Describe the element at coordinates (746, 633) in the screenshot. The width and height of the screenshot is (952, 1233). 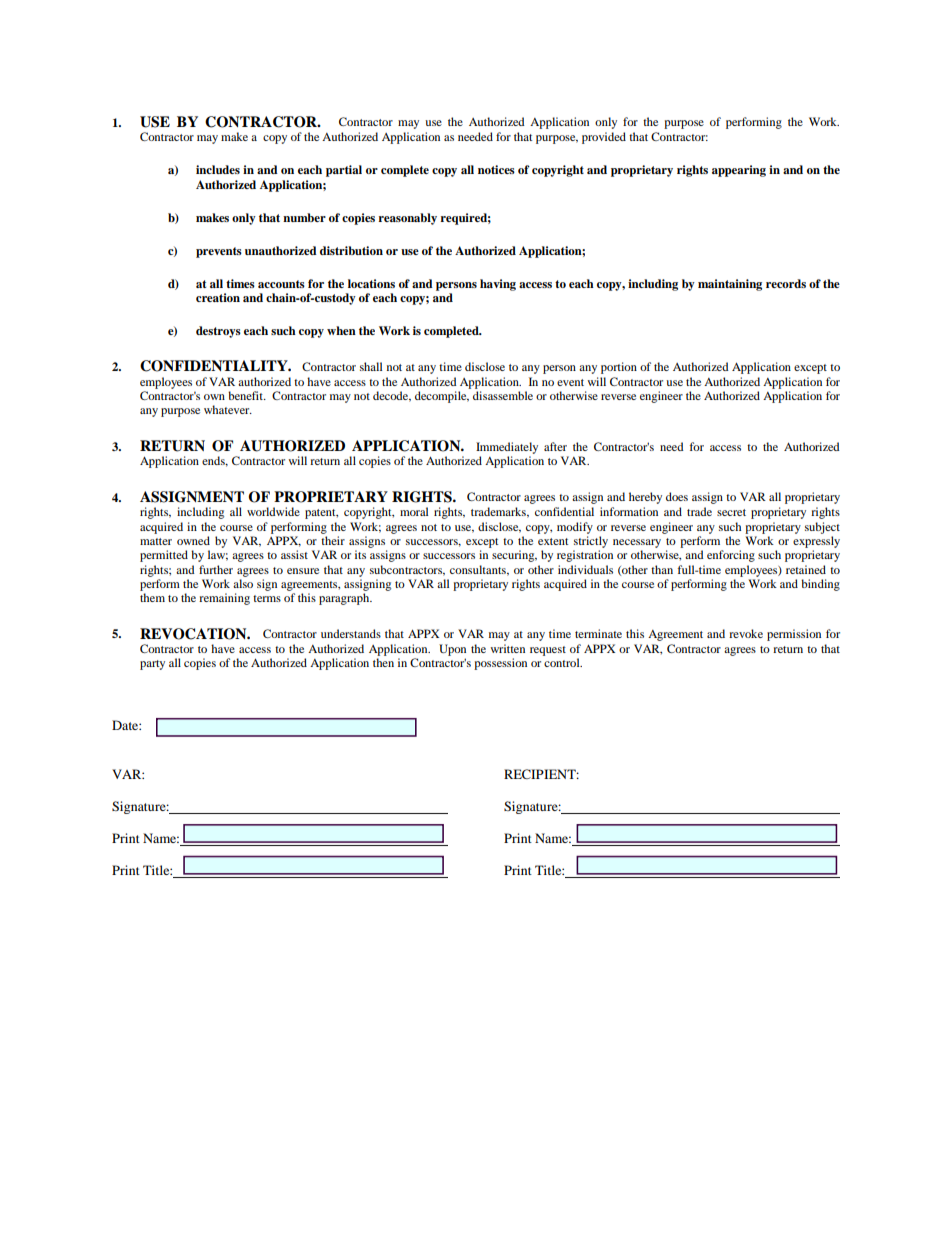
I see `revoke` at that location.
